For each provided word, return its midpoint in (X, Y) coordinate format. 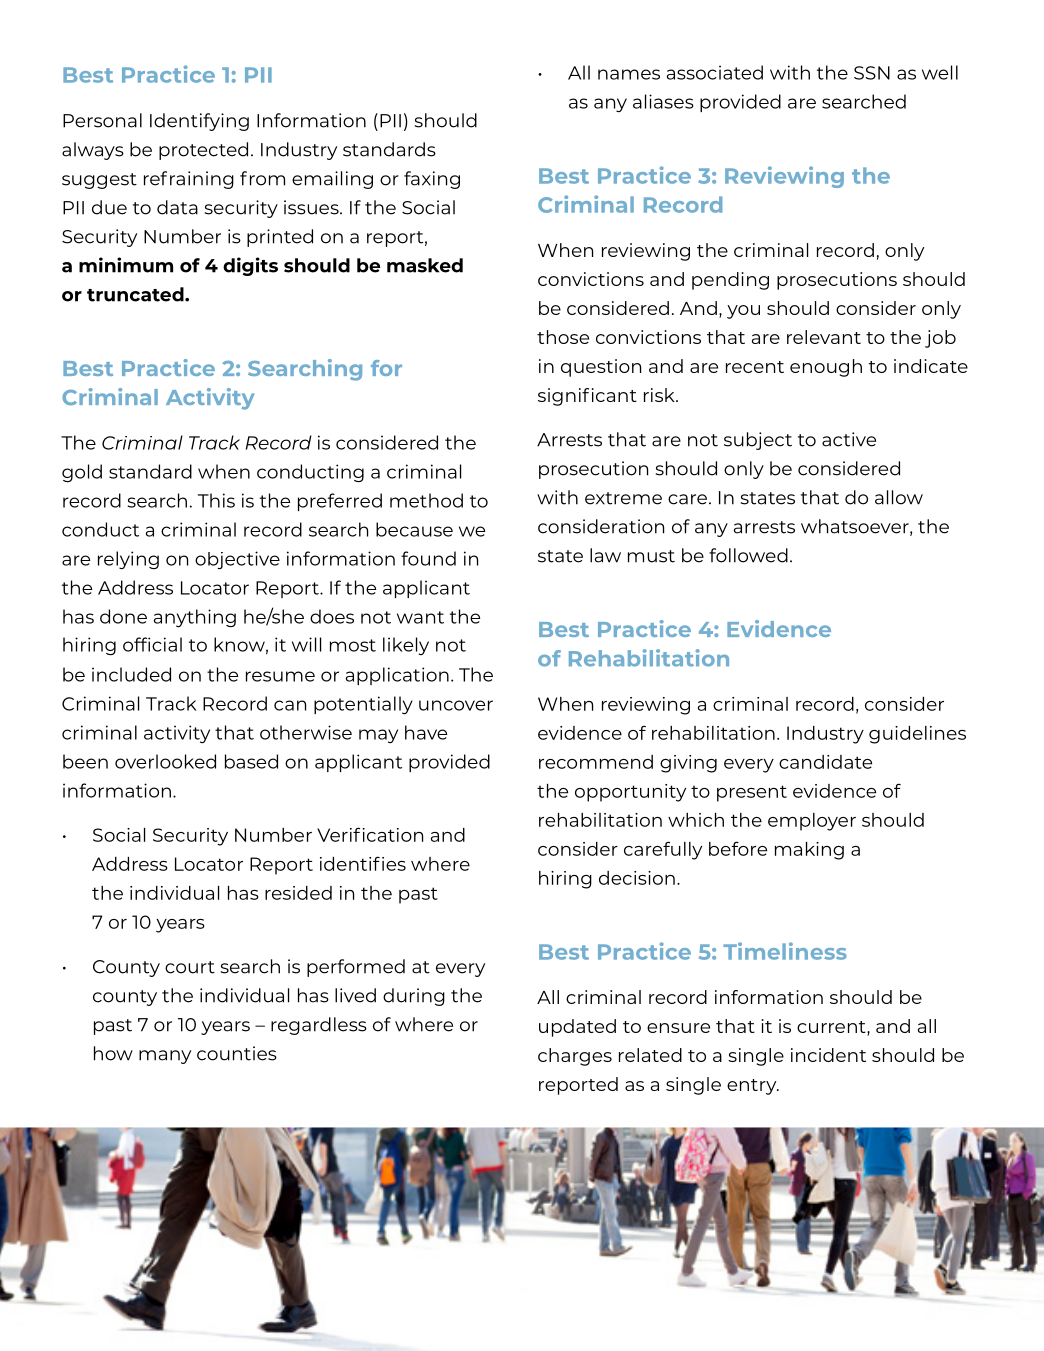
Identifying (199, 122)
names (629, 74)
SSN (872, 73)
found (428, 558)
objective (237, 560)
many (165, 1057)
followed (748, 555)
